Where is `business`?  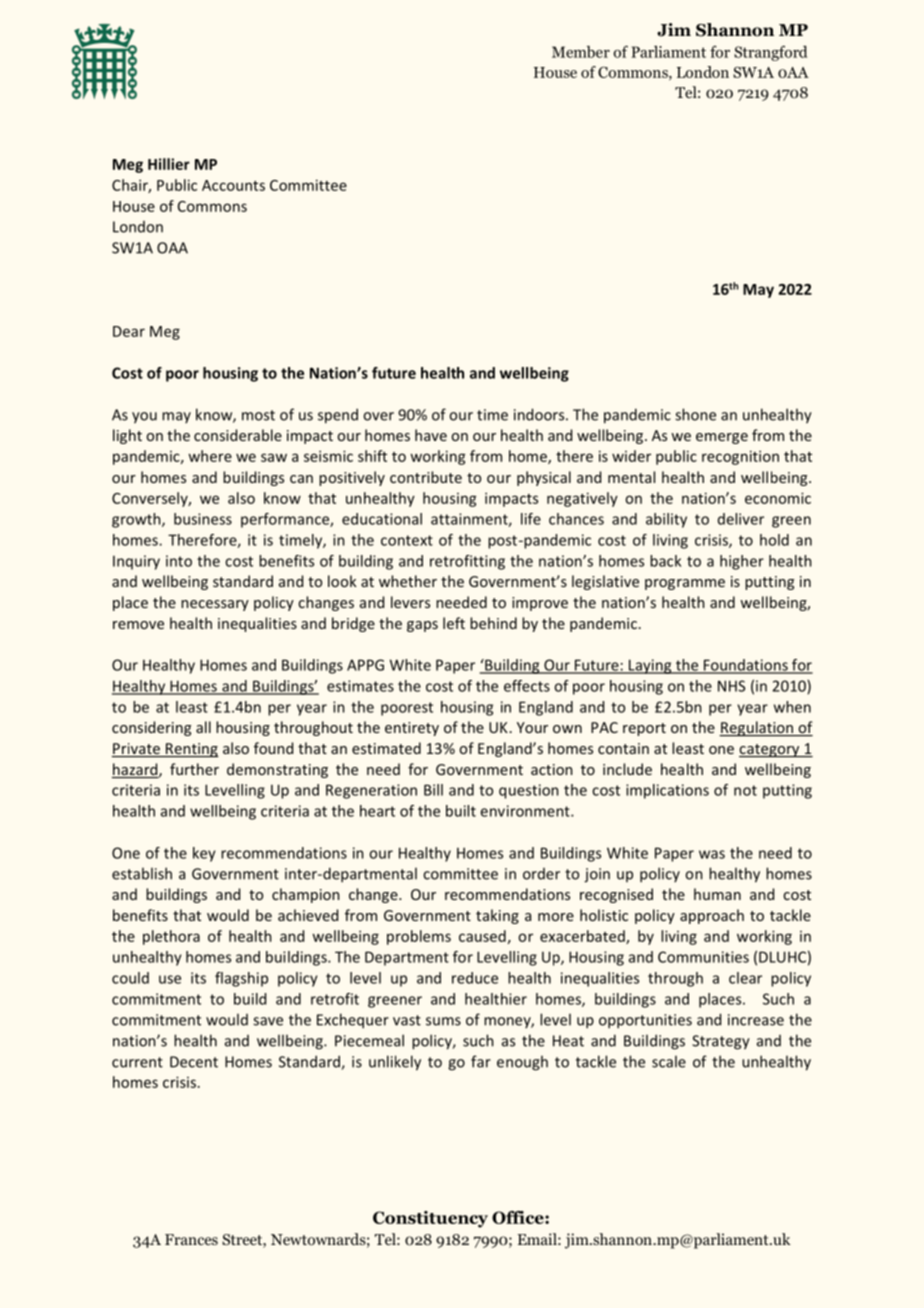
business is located at coordinates (203, 519).
